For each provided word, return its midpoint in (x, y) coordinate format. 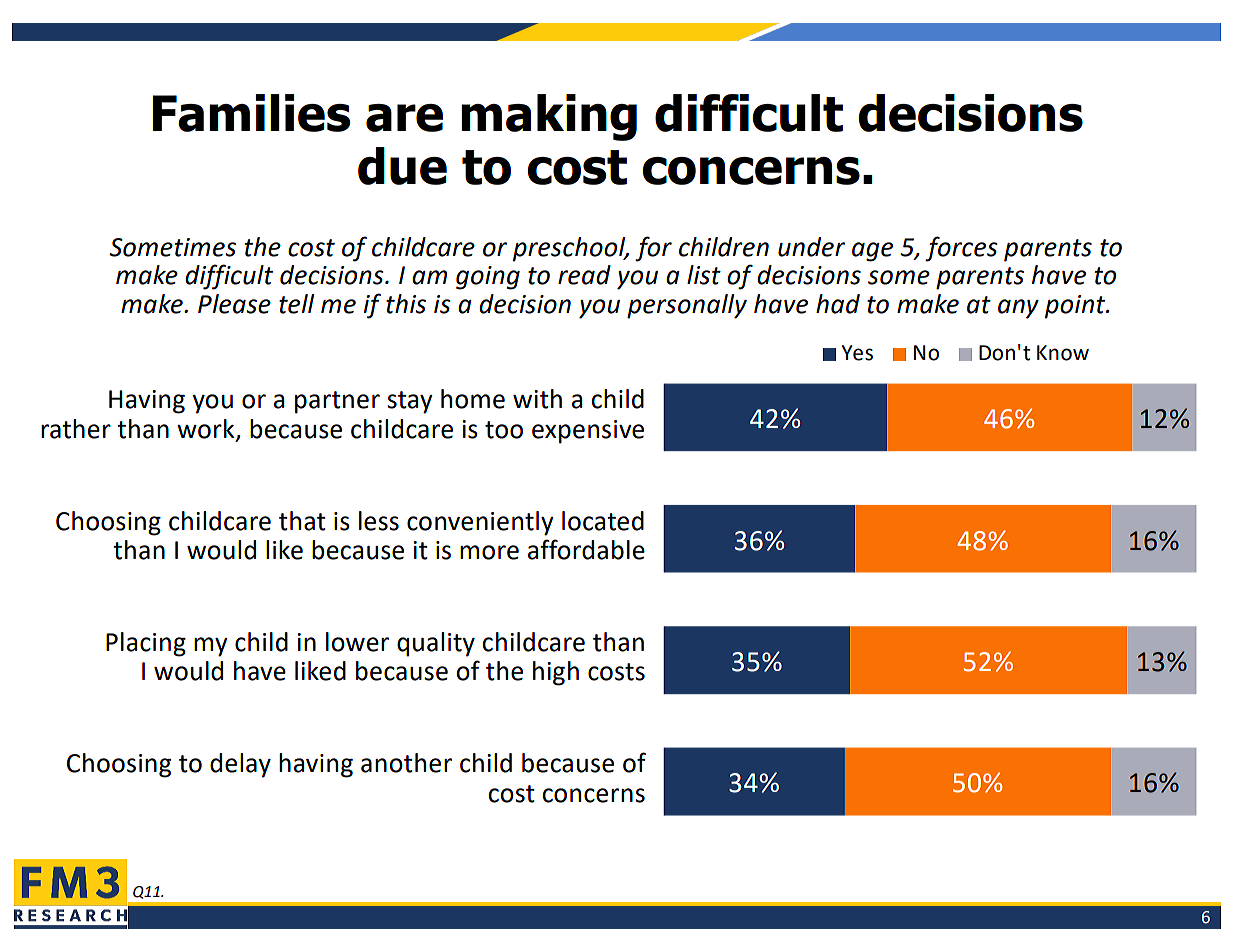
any (1018, 309)
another (406, 763)
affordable (586, 549)
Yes (857, 353)
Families (251, 113)
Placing (146, 644)
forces (961, 249)
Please (234, 304)
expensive (588, 432)
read (584, 275)
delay (240, 765)
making (549, 117)
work (207, 429)
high (556, 673)
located (603, 521)
